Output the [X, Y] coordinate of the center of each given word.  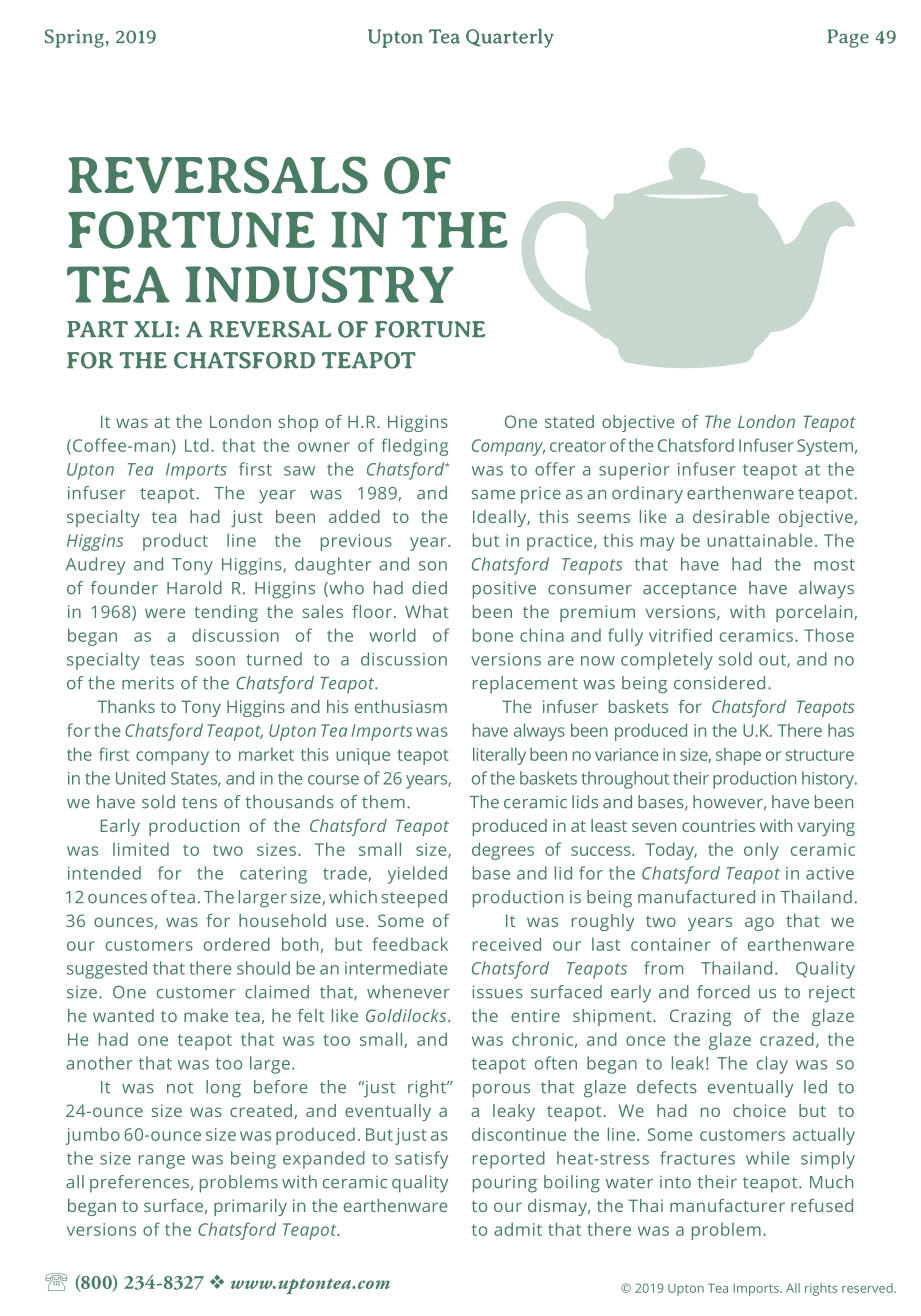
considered [719, 683]
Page [848, 38]
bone [493, 635]
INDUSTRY [319, 284]
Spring [74, 38]
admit [518, 1229]
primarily [250, 1207]
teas [167, 660]
